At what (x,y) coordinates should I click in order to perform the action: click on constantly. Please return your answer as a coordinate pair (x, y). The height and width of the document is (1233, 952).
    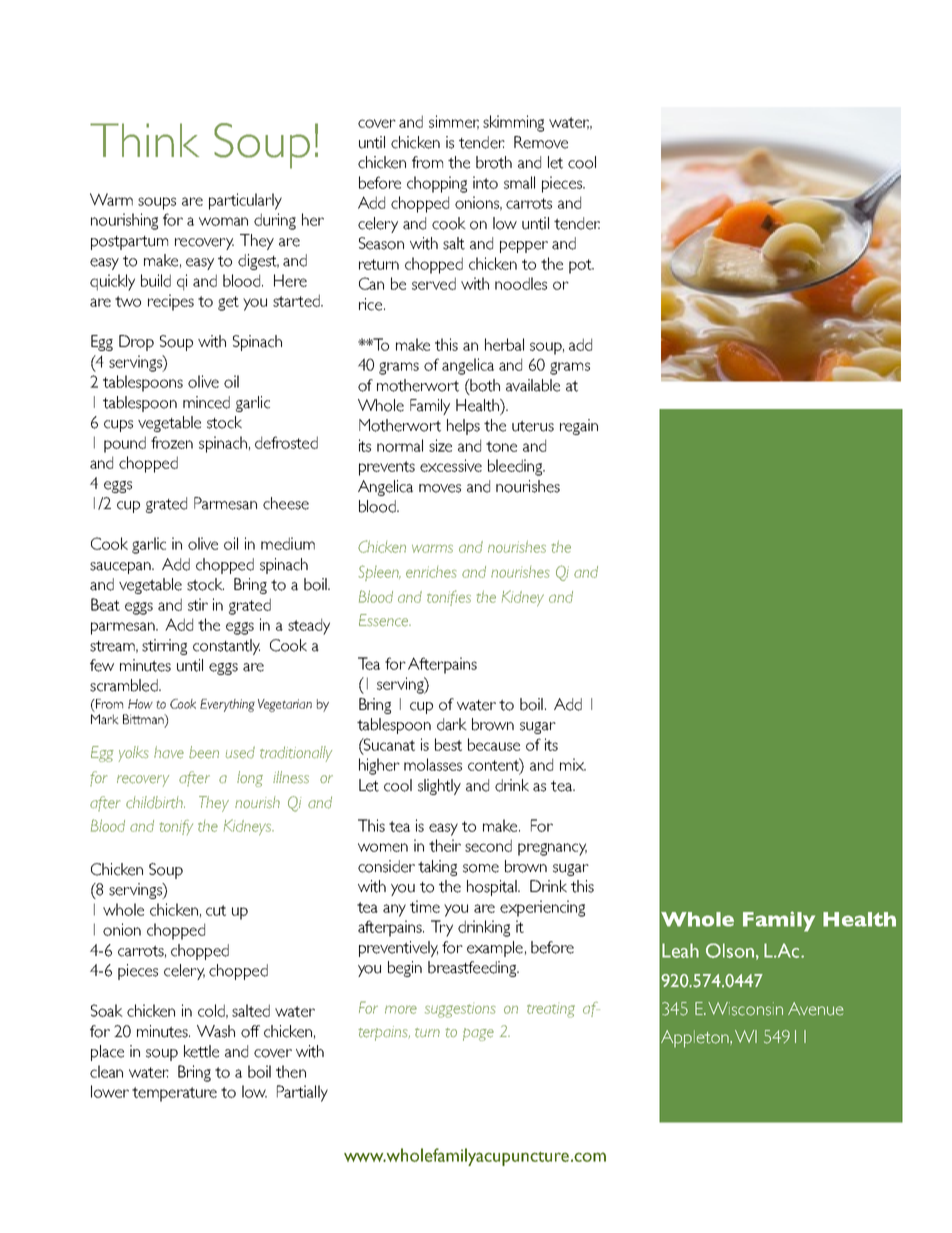
    Looking at the image, I should click on (226, 647).
